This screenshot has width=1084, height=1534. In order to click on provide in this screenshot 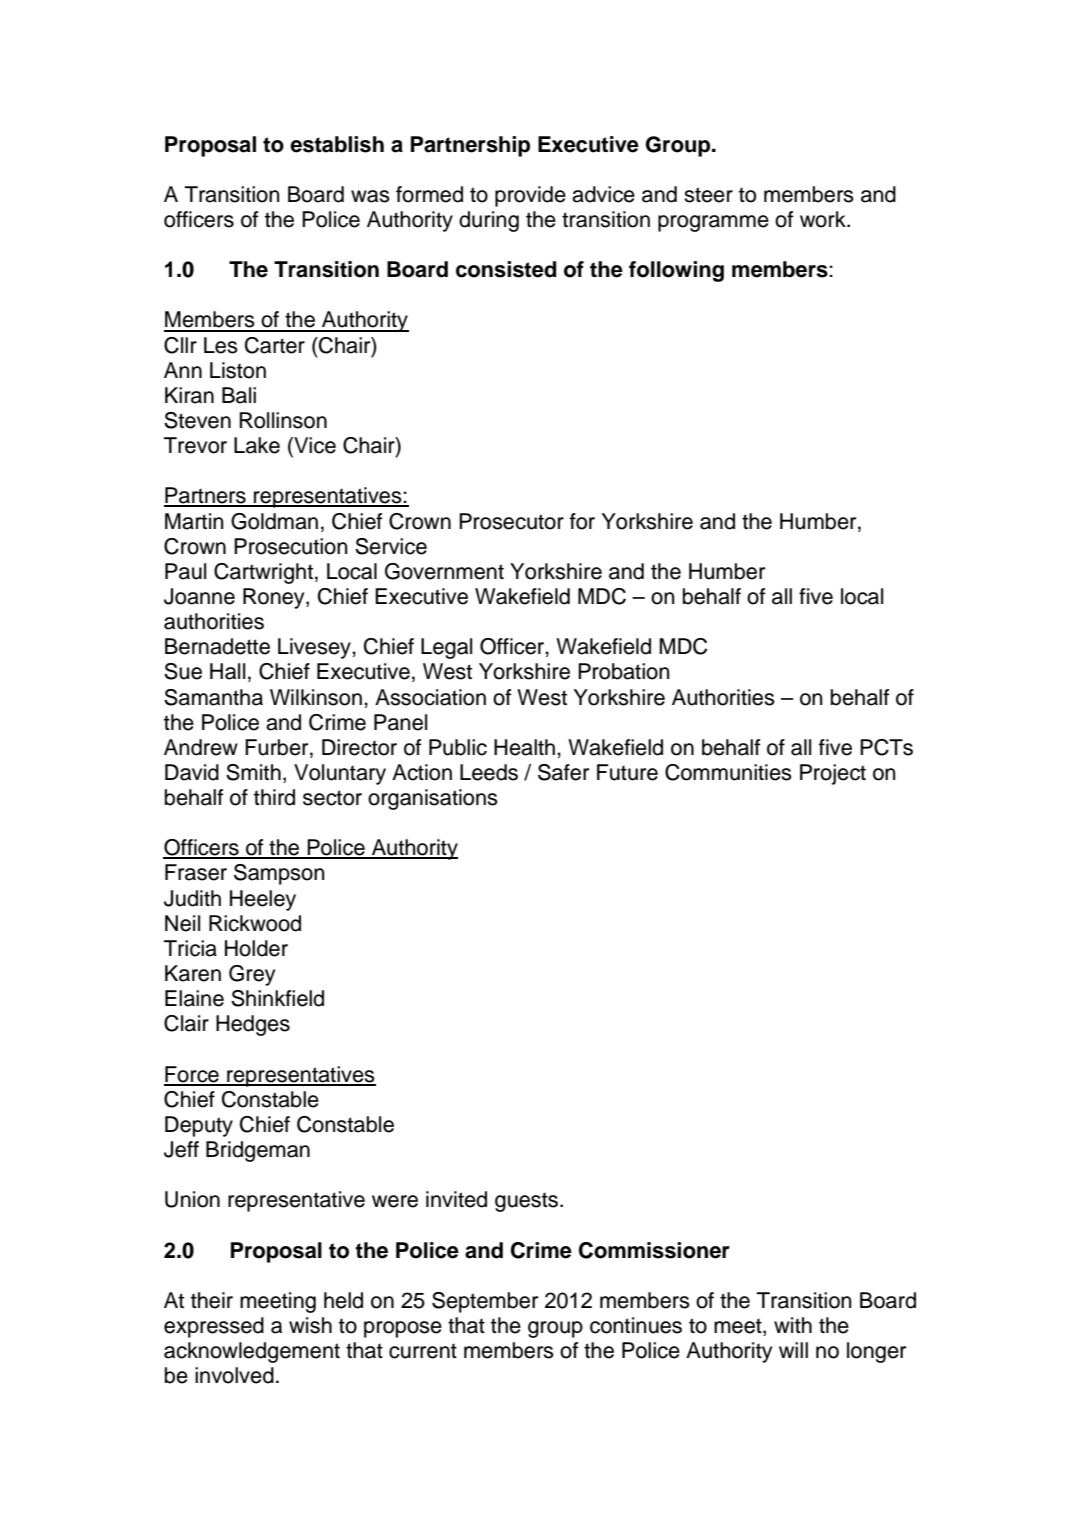, I will do `click(530, 196)`.
